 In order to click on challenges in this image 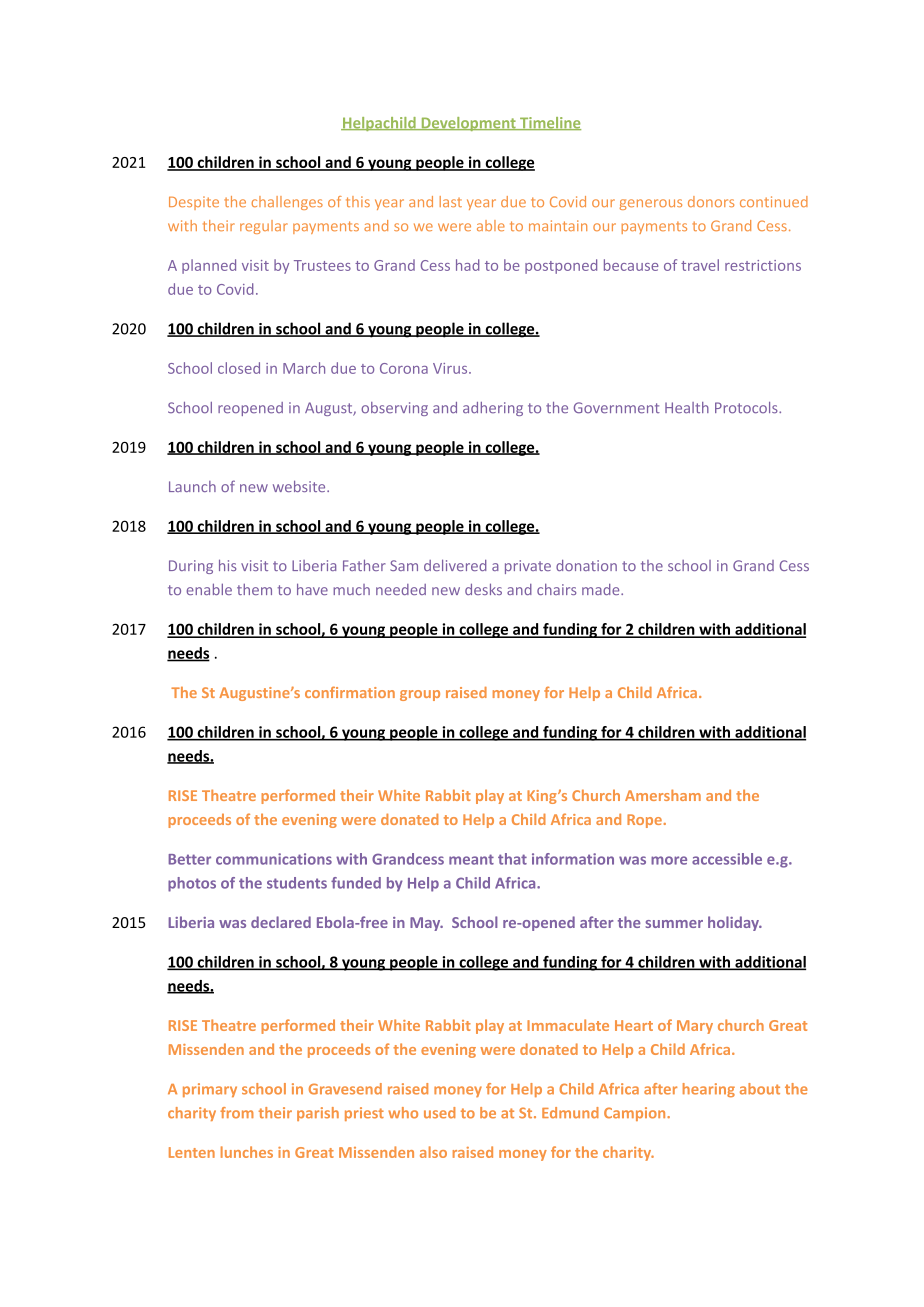, I will do `click(287, 203)`.
